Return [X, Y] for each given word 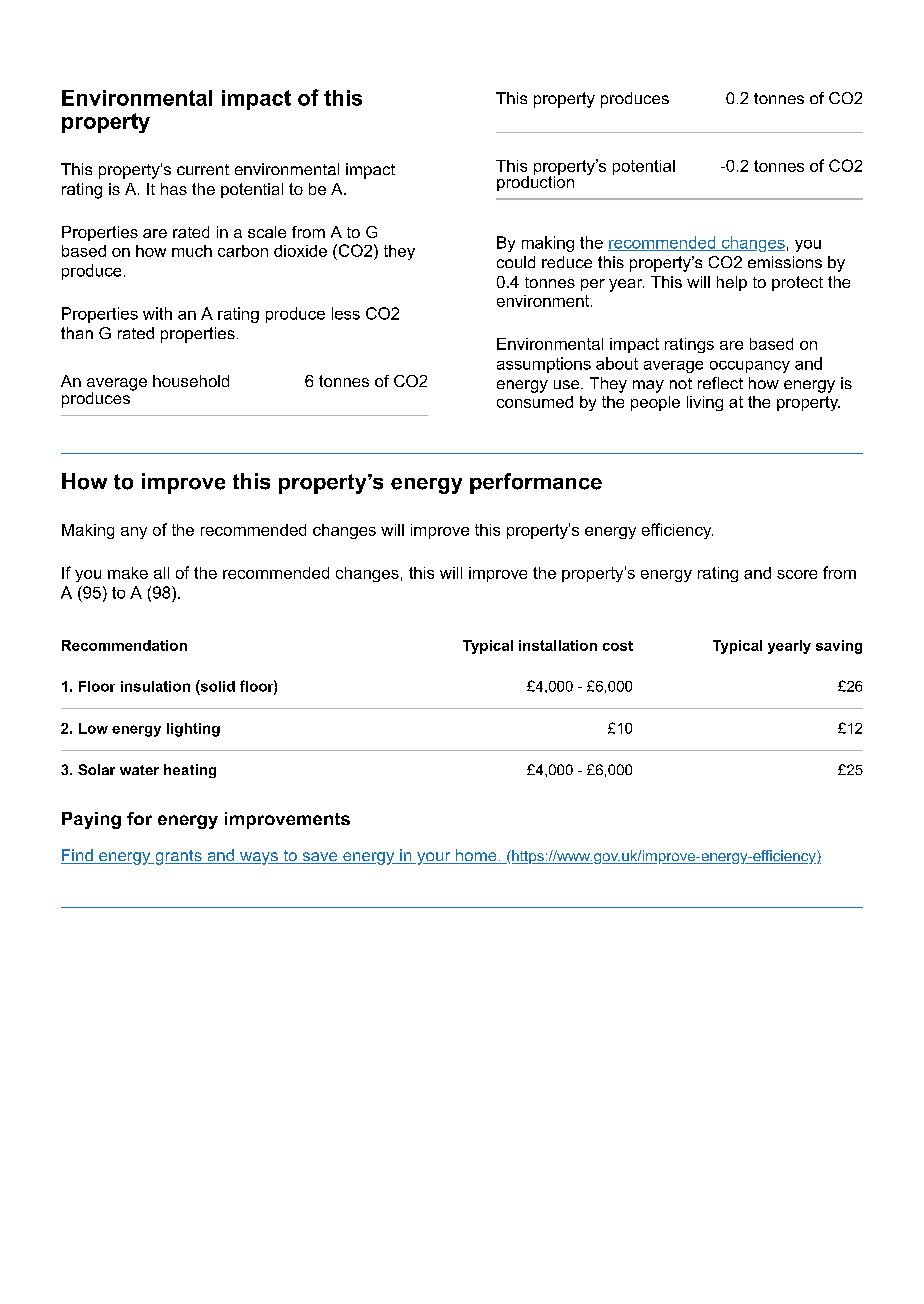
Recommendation [124, 645]
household [191, 381]
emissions [785, 262]
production [535, 182]
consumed [535, 402]
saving [839, 647]
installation [558, 645]
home [476, 856]
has [174, 189]
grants [178, 857]
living [705, 403]
